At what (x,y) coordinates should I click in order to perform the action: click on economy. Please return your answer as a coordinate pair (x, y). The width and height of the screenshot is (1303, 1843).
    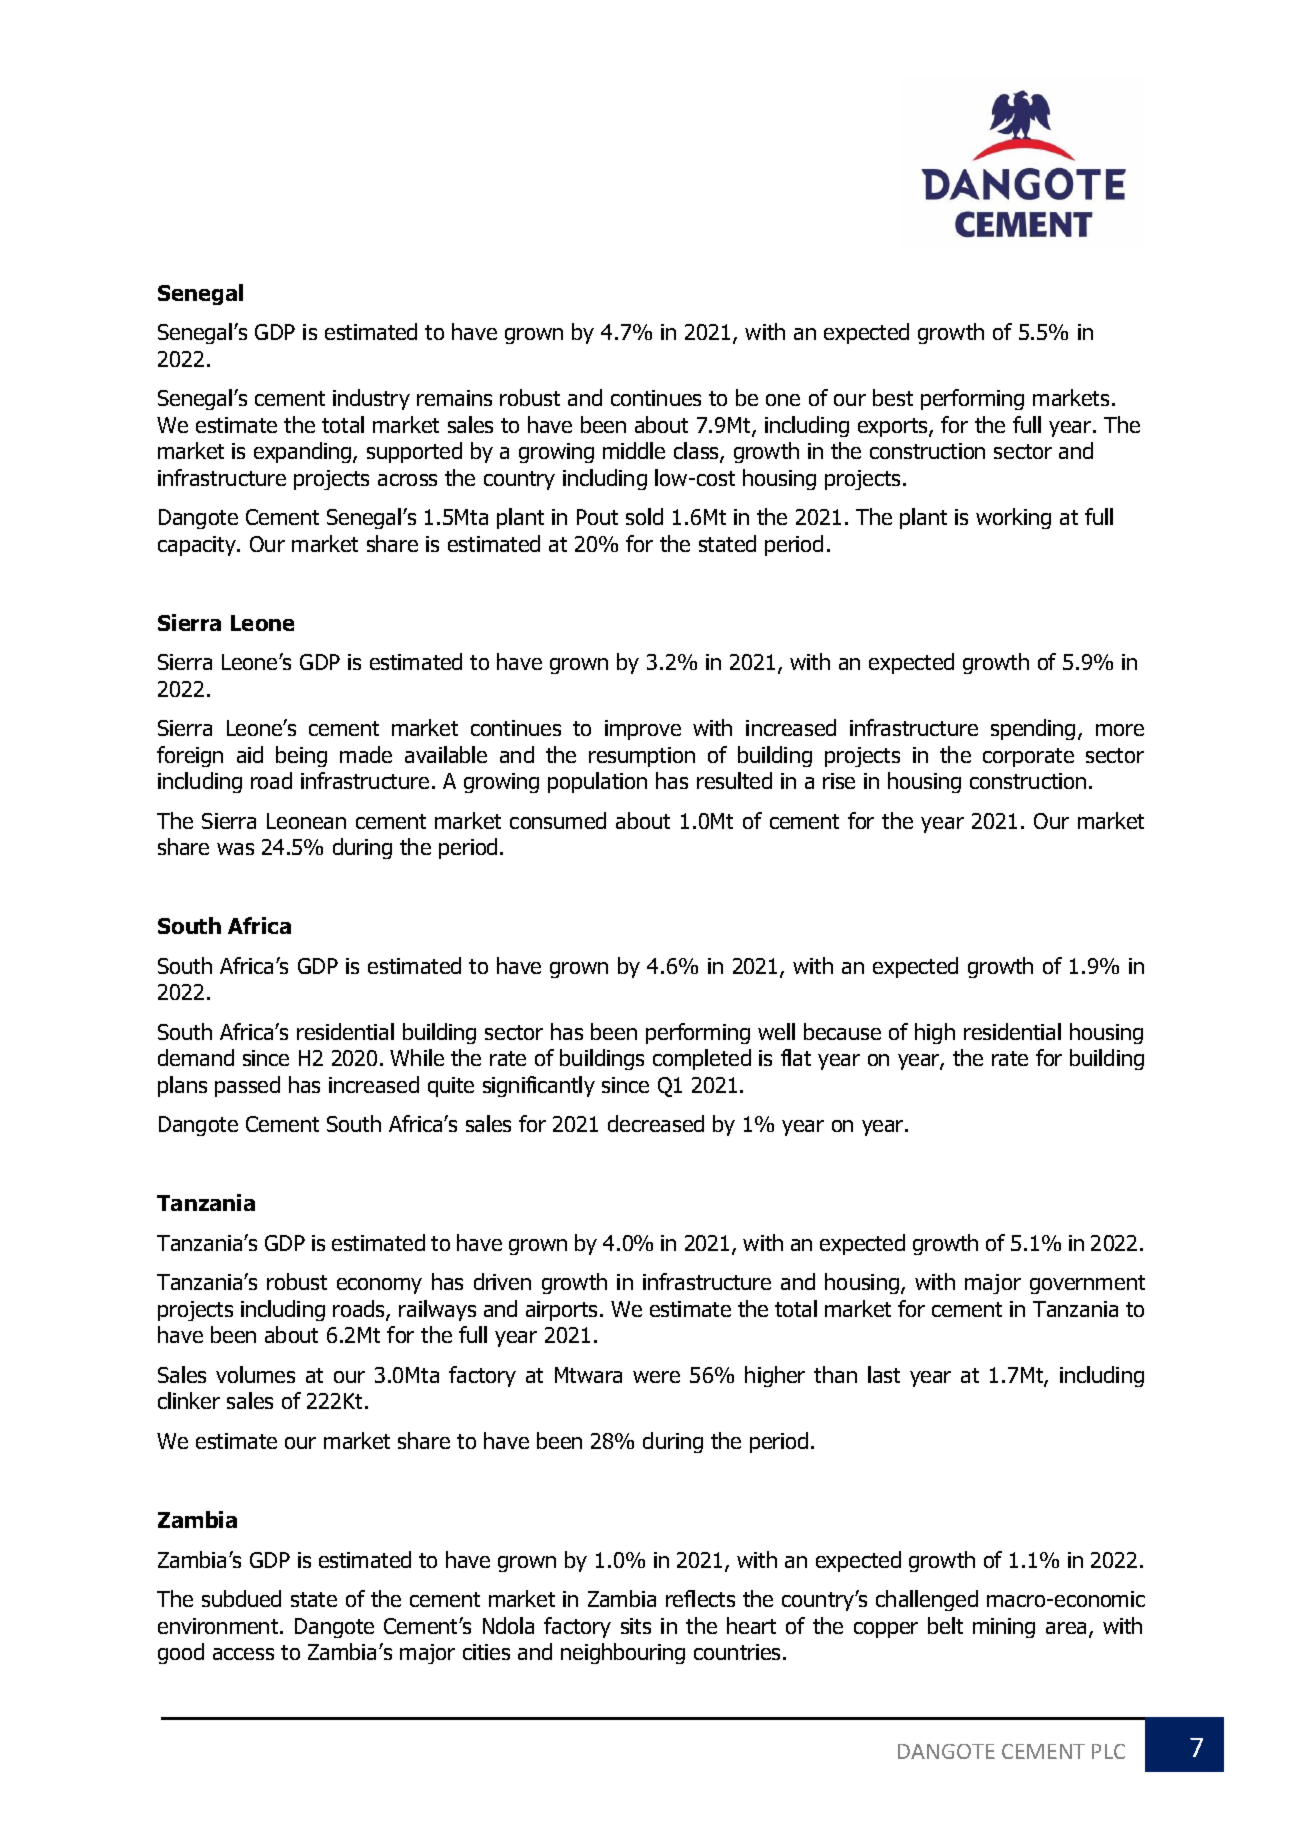
    Looking at the image, I should click on (379, 1286).
